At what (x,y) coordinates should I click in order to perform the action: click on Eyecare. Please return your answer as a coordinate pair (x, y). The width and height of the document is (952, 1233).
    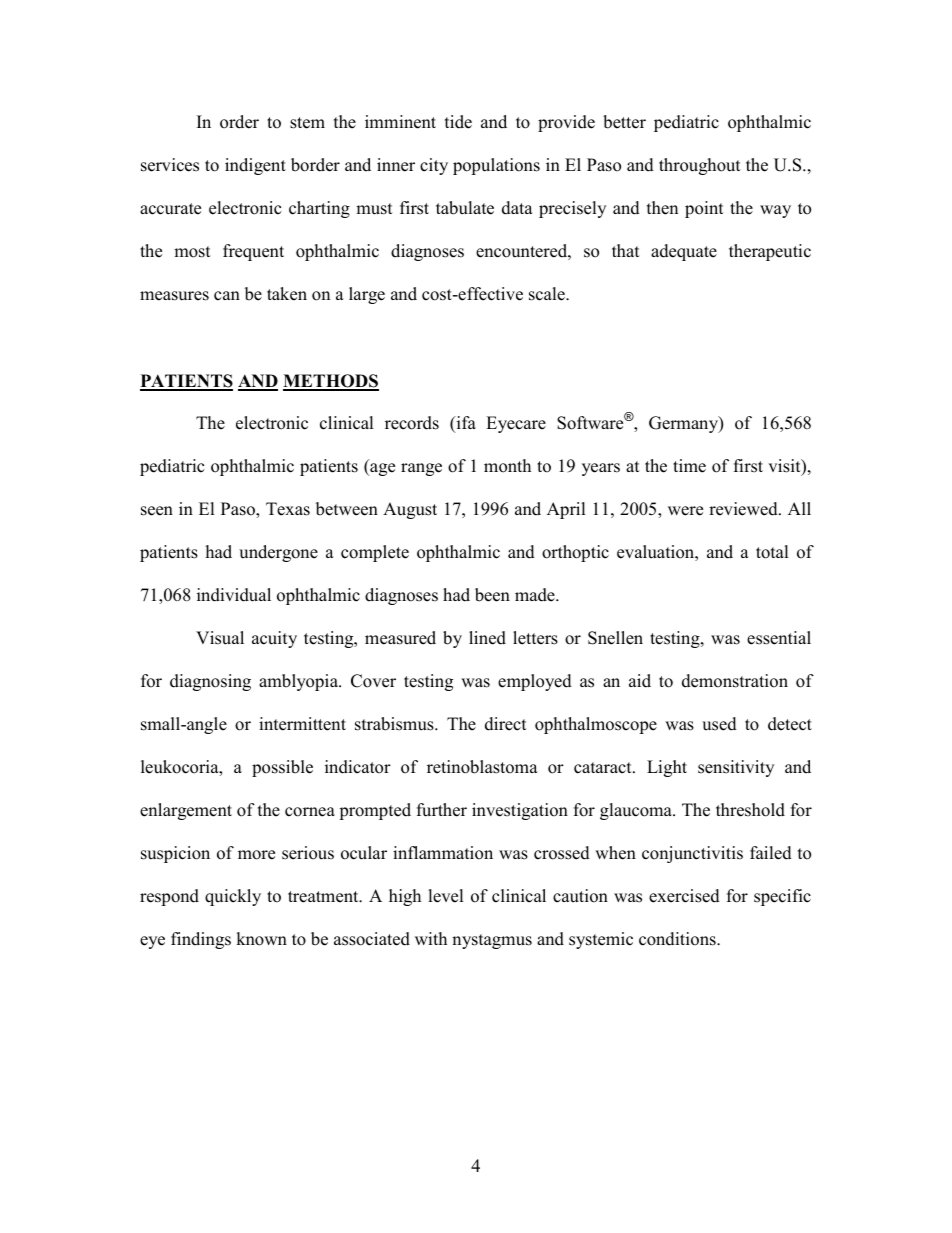
    Looking at the image, I should click on (516, 424).
